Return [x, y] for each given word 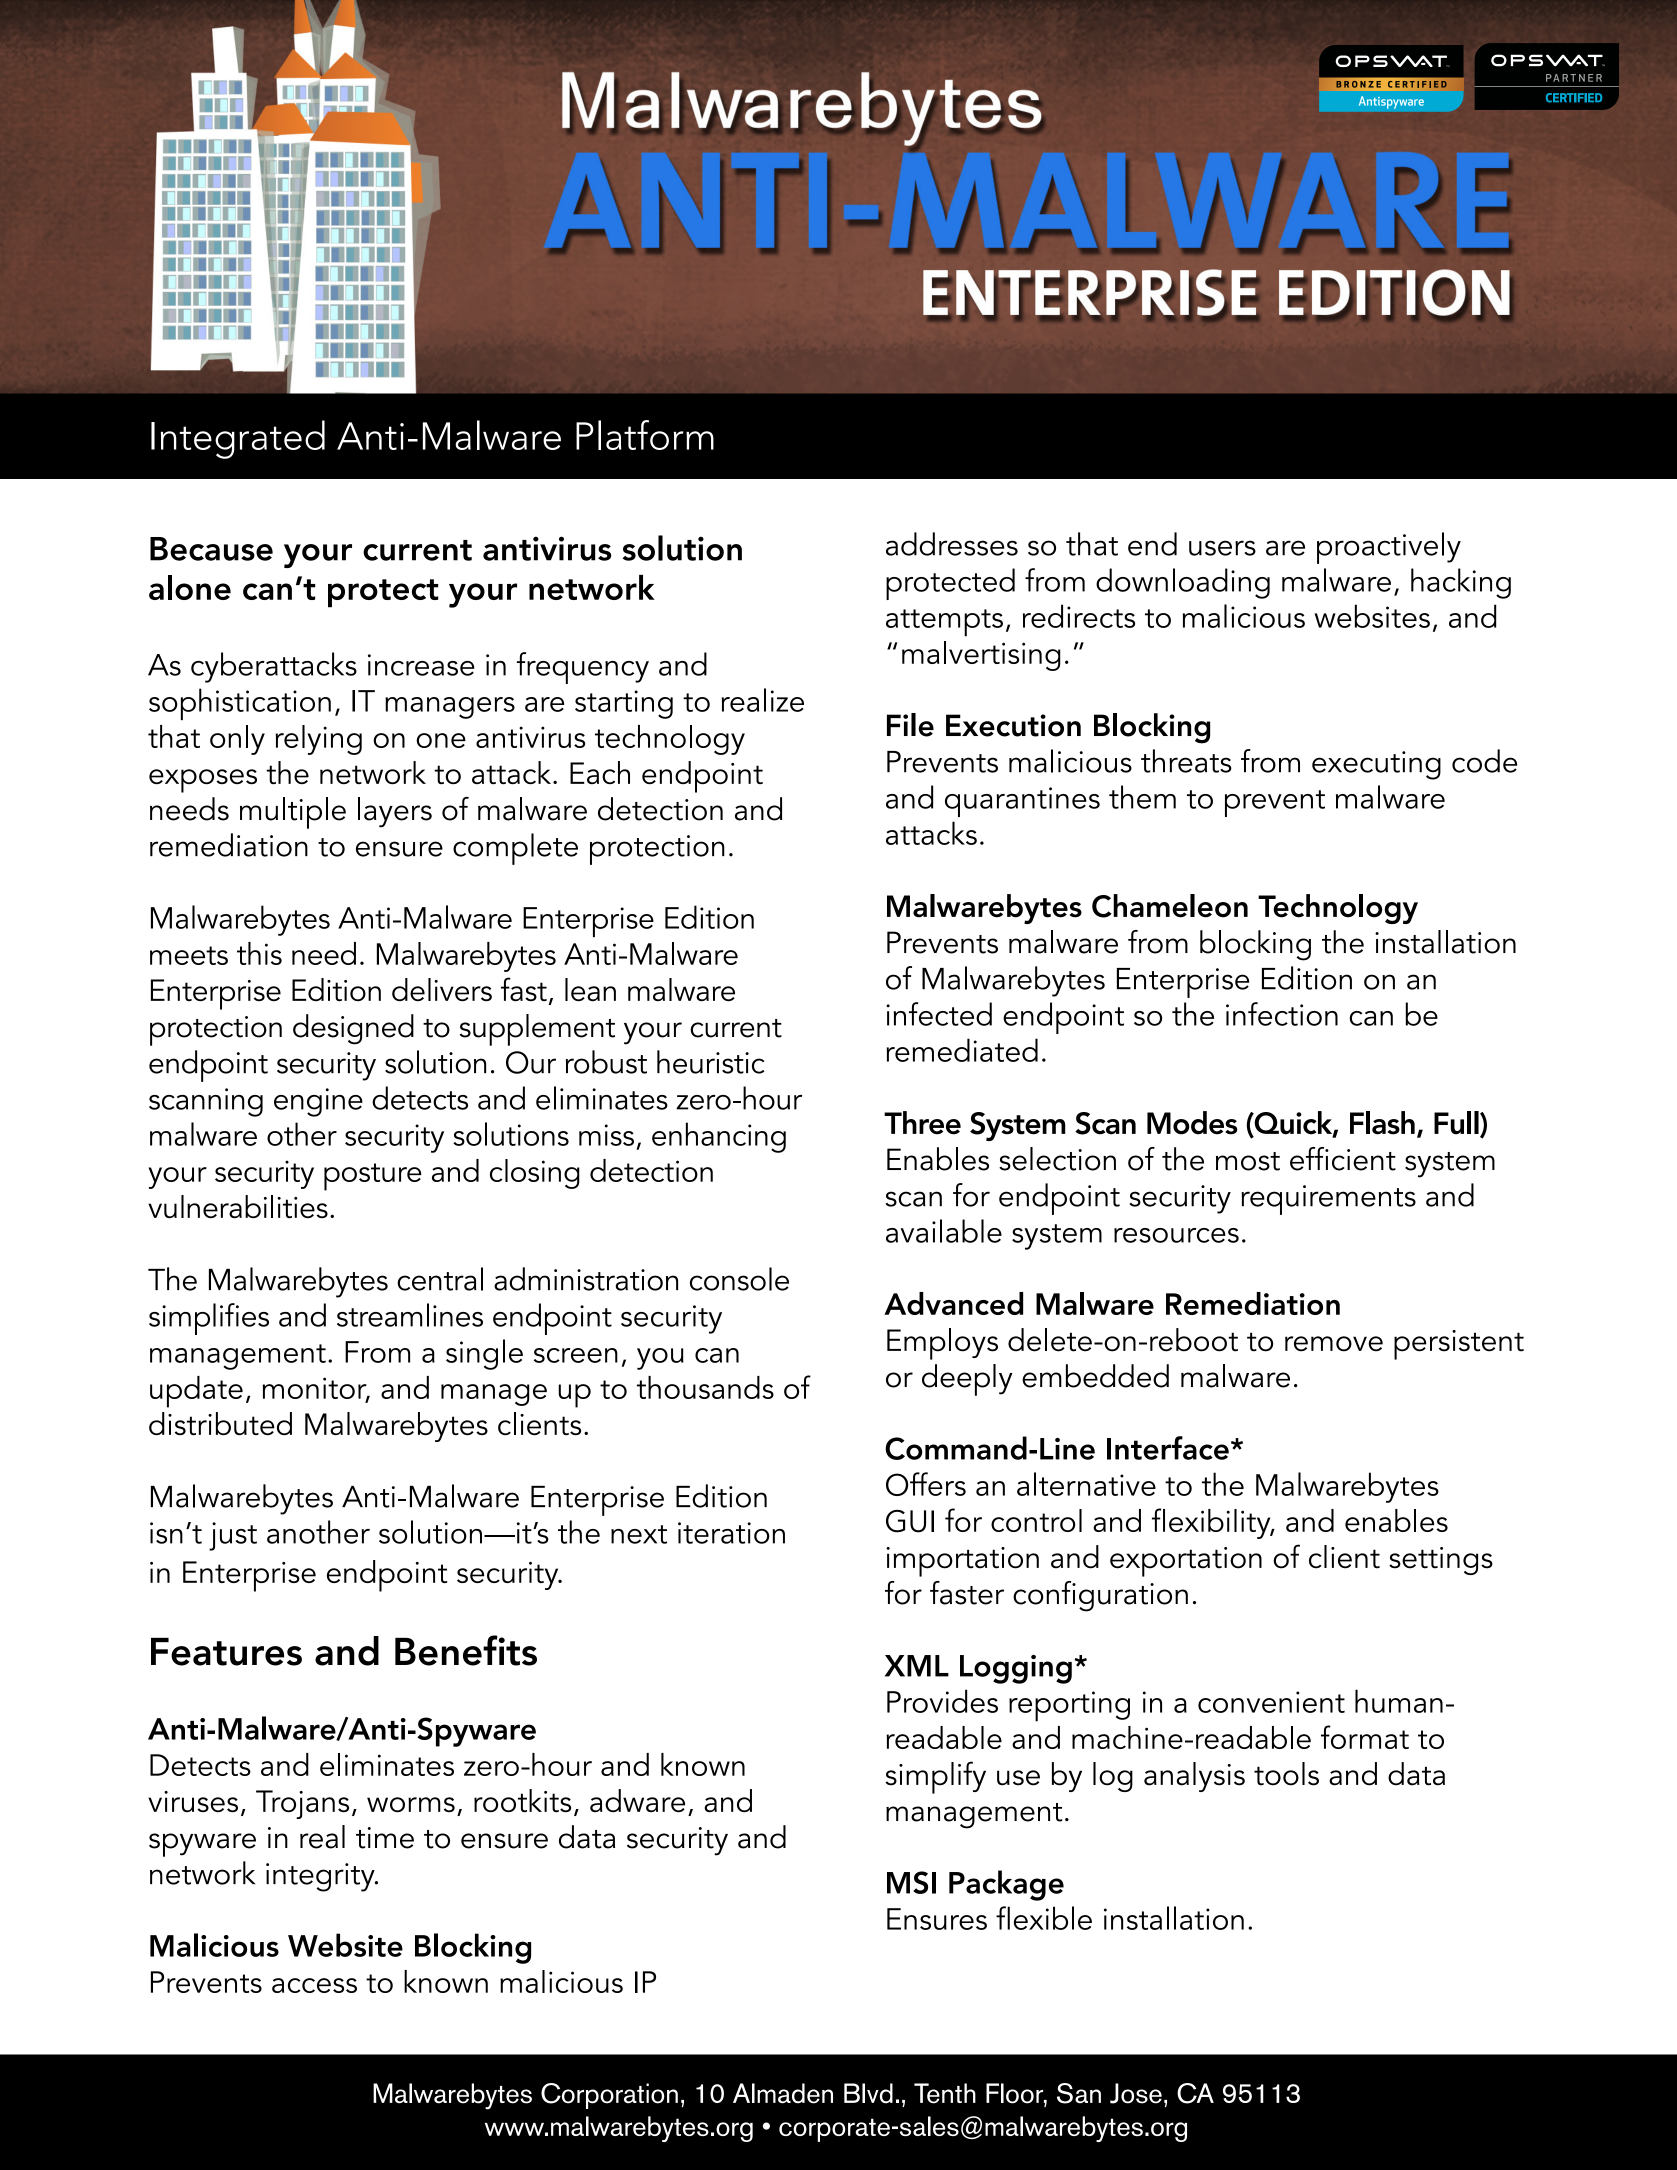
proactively [1389, 548]
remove [1334, 1344]
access [314, 1985]
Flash [1382, 1123]
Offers [926, 1484]
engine [318, 1102]
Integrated [238, 439]
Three [922, 1123]
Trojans [302, 1804]
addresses [952, 544]
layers [395, 812]
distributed [220, 1423]
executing [1376, 765]
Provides [942, 1701]
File [910, 725]
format [1365, 1737]
